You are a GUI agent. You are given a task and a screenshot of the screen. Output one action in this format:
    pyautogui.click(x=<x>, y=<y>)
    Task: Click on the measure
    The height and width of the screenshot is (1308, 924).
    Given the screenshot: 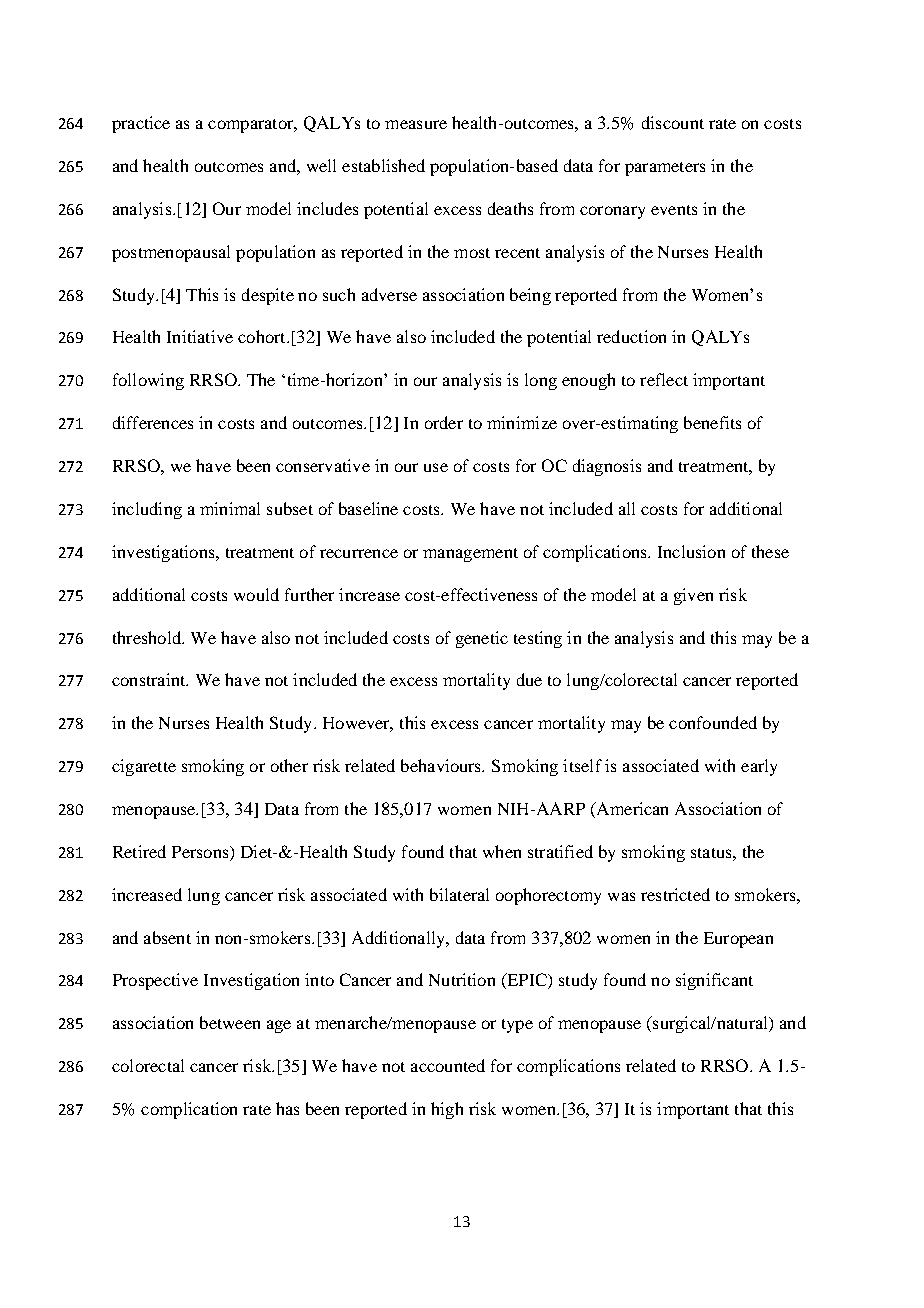 What is the action you would take?
    pyautogui.click(x=416, y=124)
